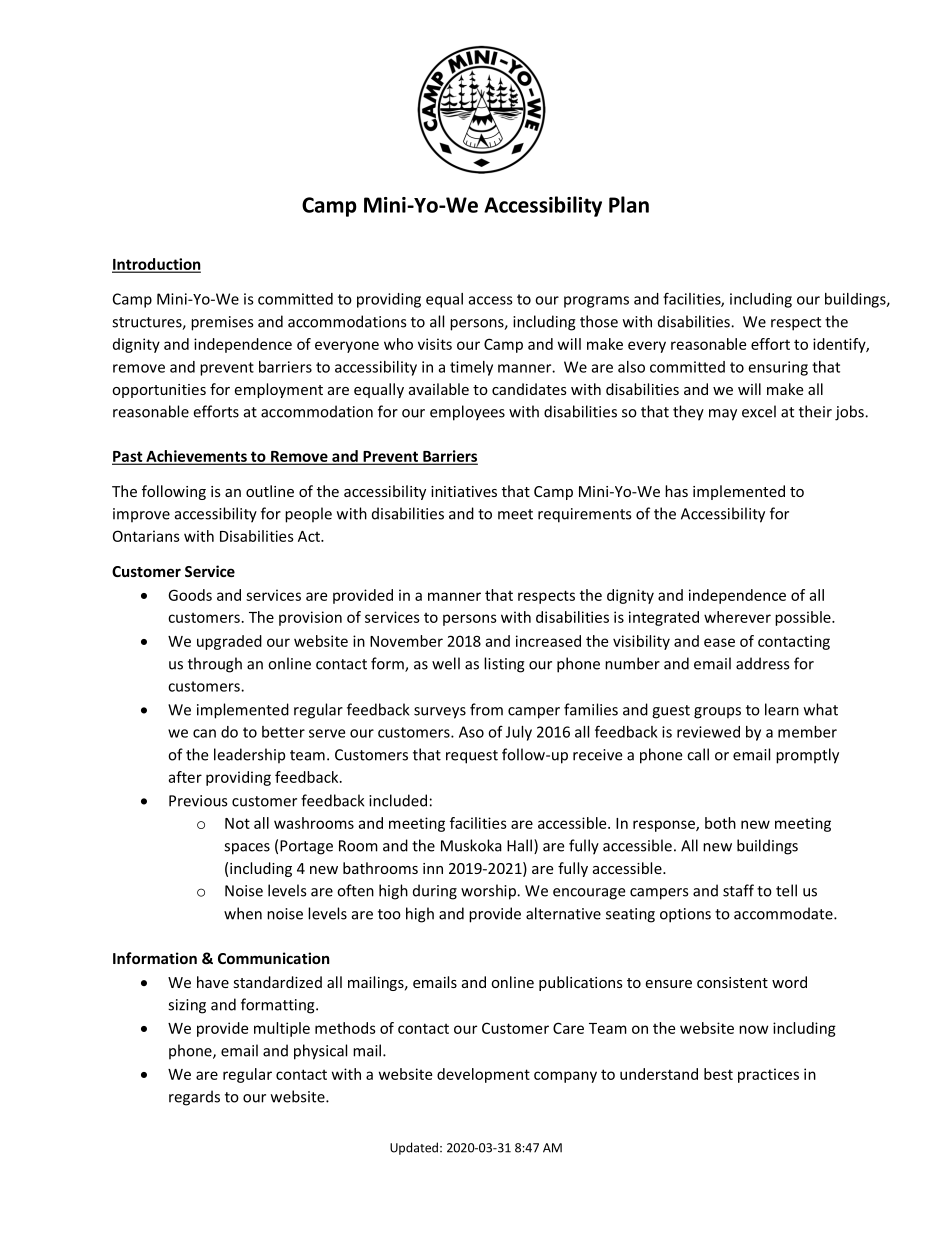  I want to click on regards, so click(194, 1098).
